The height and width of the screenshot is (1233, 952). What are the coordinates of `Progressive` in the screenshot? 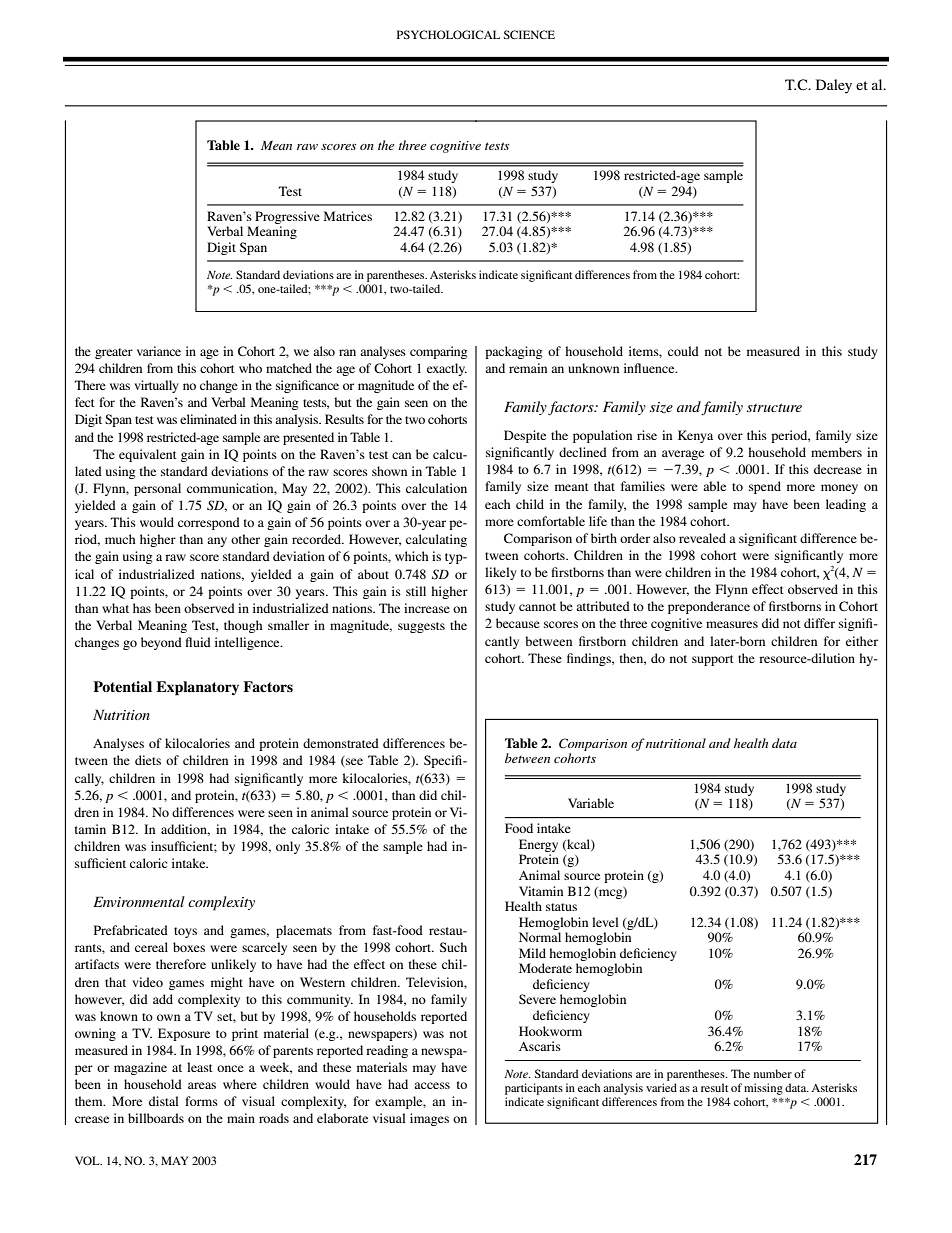 It's located at (287, 217).
